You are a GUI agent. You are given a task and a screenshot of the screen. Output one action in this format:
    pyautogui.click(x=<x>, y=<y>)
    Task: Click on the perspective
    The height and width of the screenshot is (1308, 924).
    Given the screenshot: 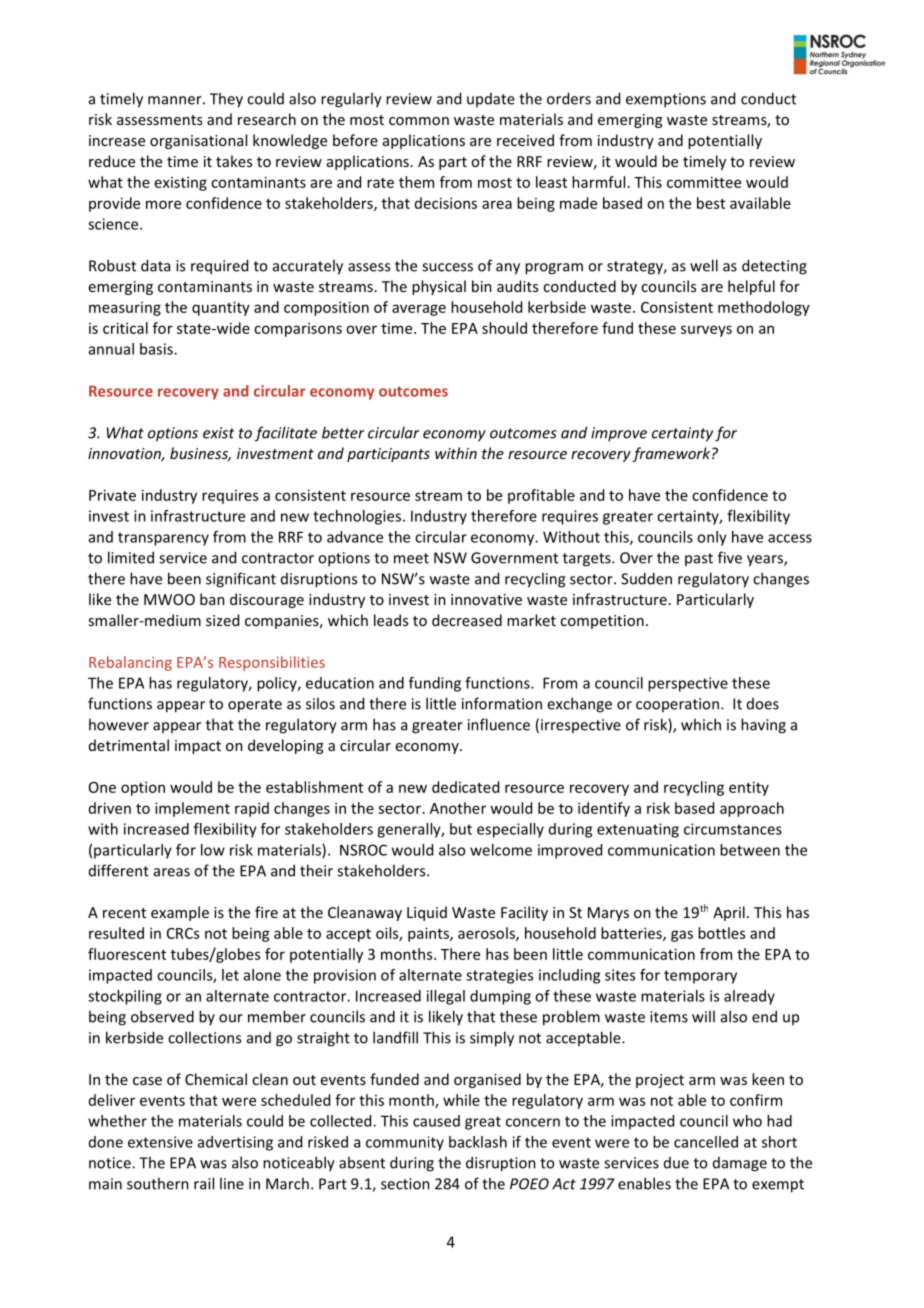 What is the action you would take?
    pyautogui.click(x=688, y=684)
